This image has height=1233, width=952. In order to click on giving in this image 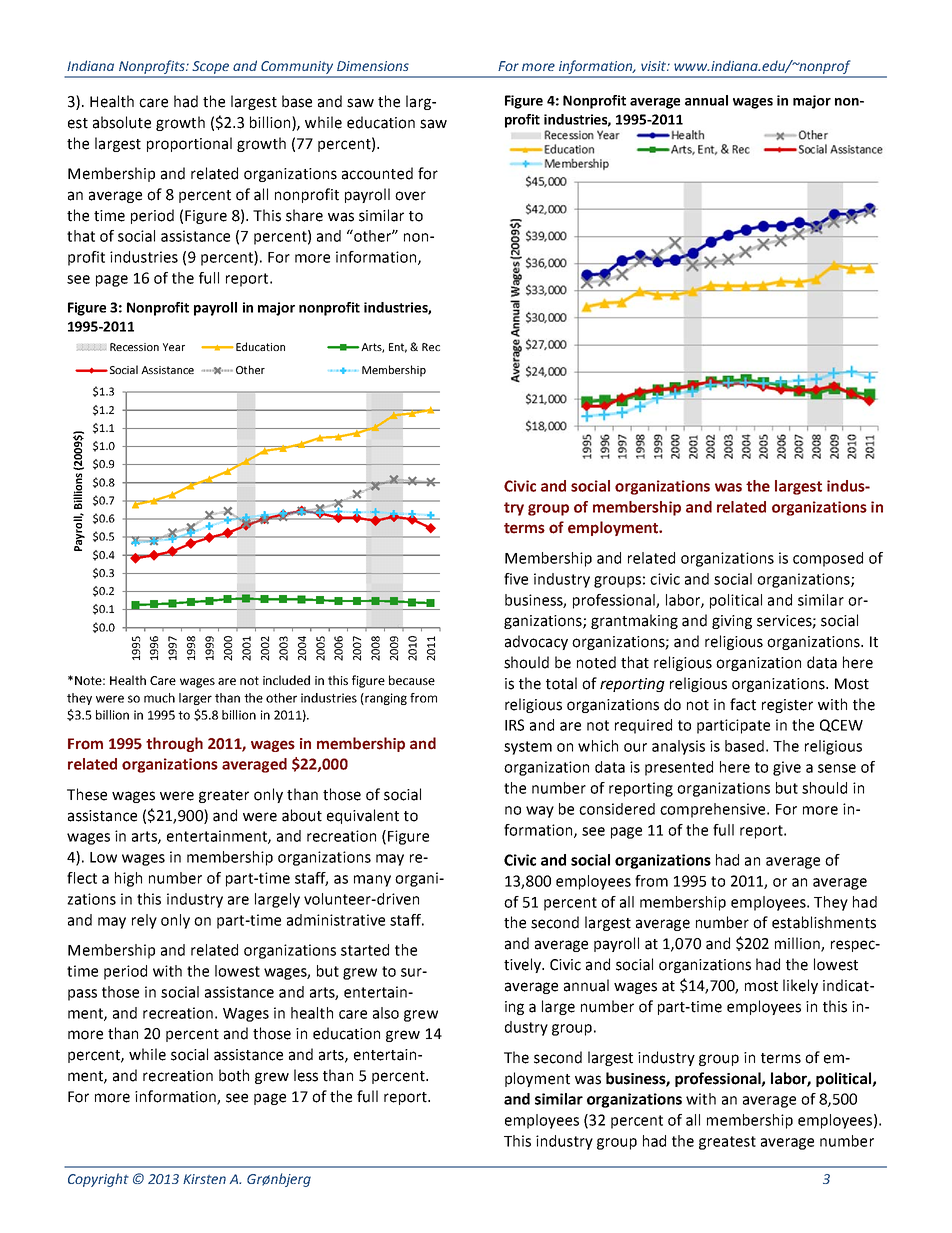, I will do `click(732, 622)`.
